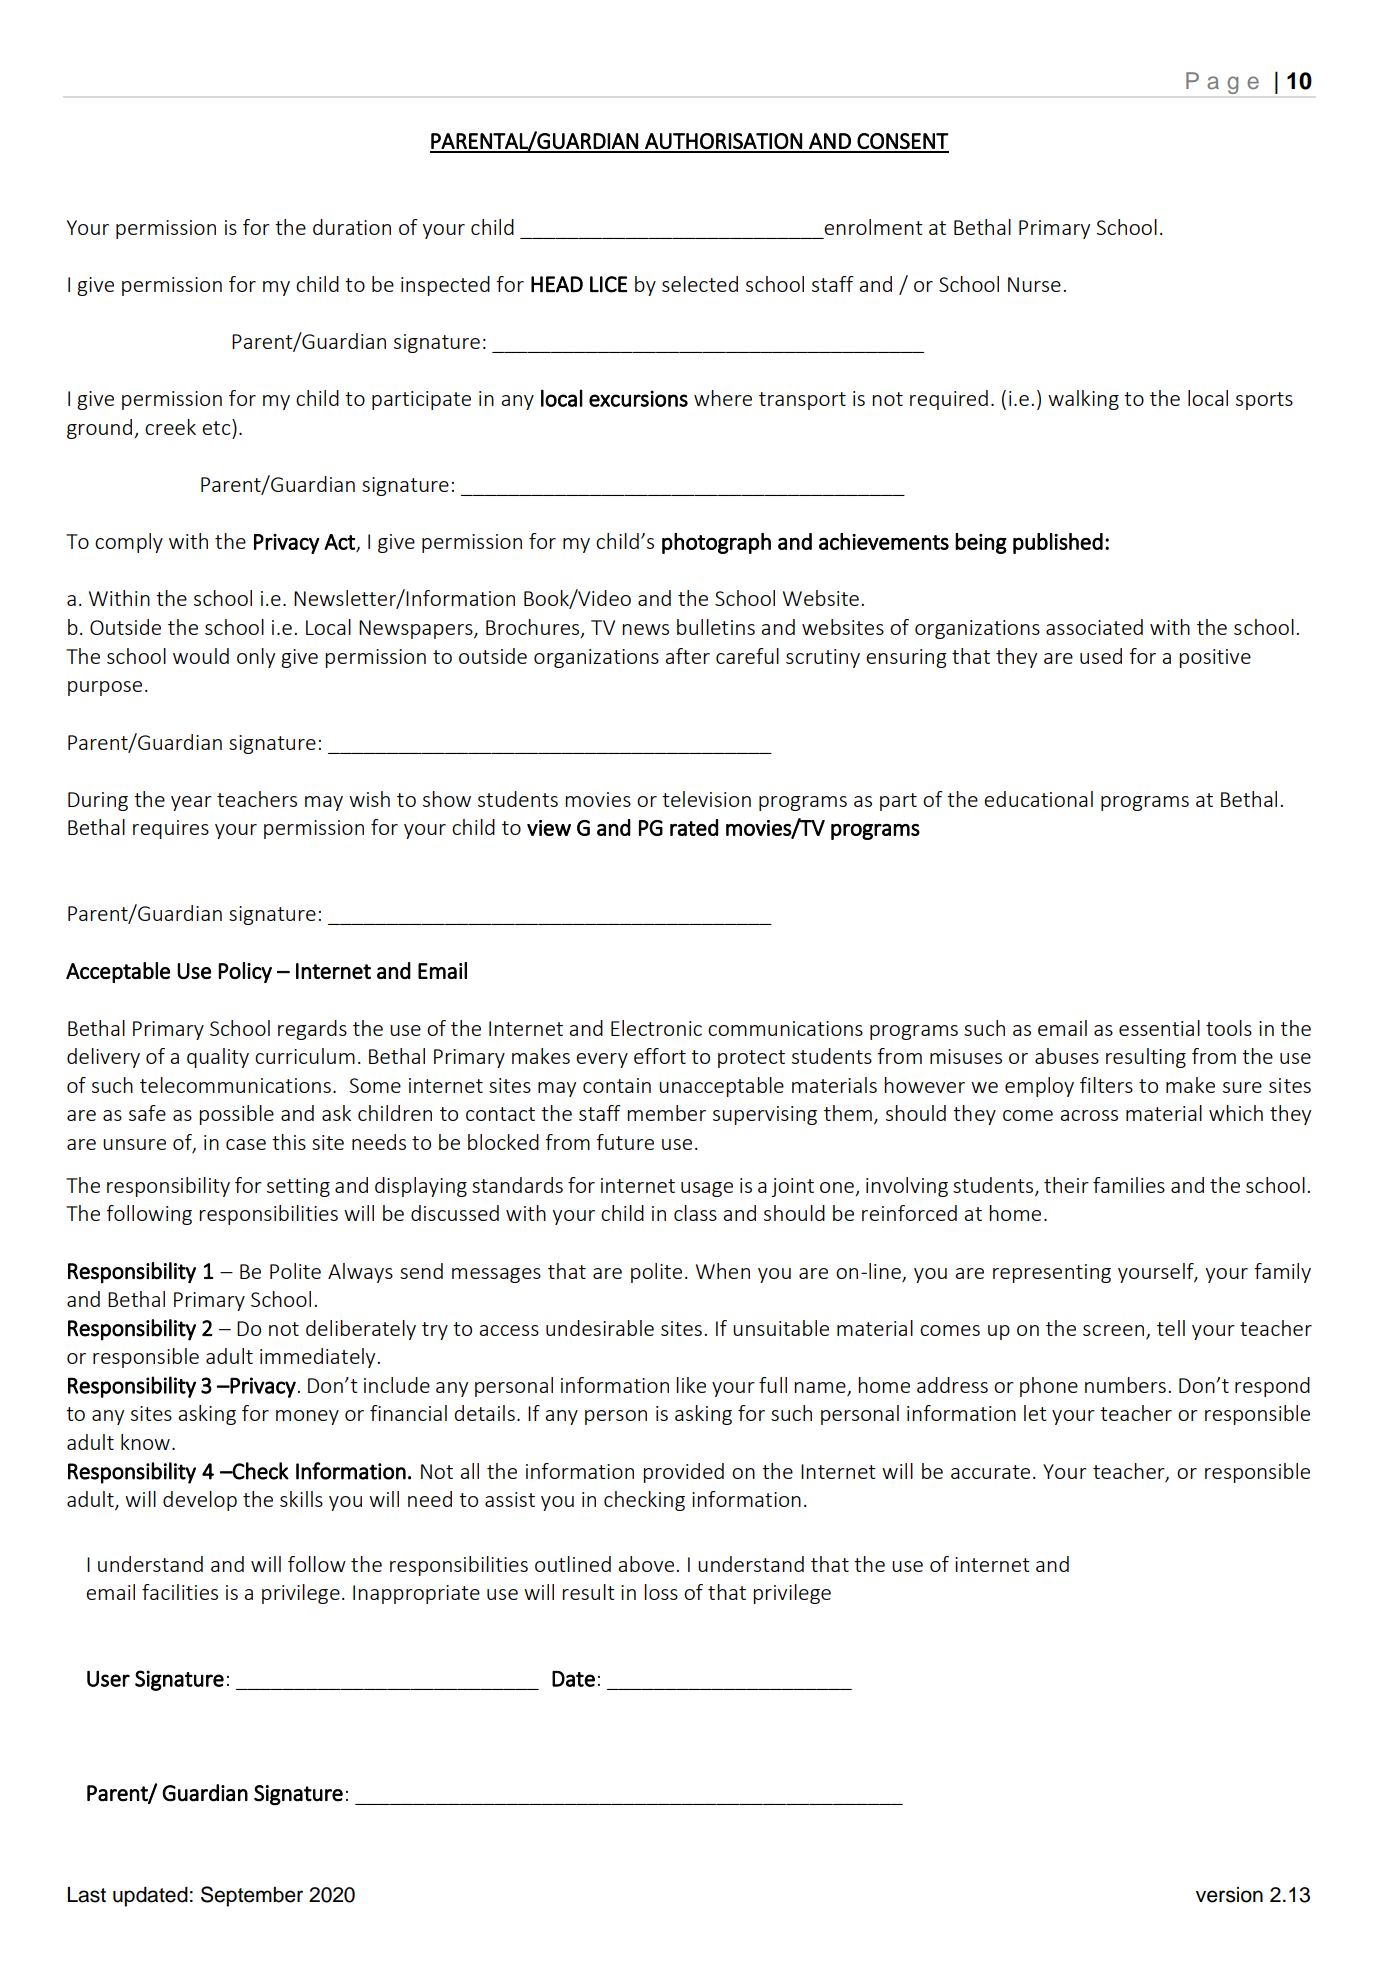 The image size is (1395, 1973). Describe the element at coordinates (1229, 1895) in the screenshot. I see `version` at that location.
